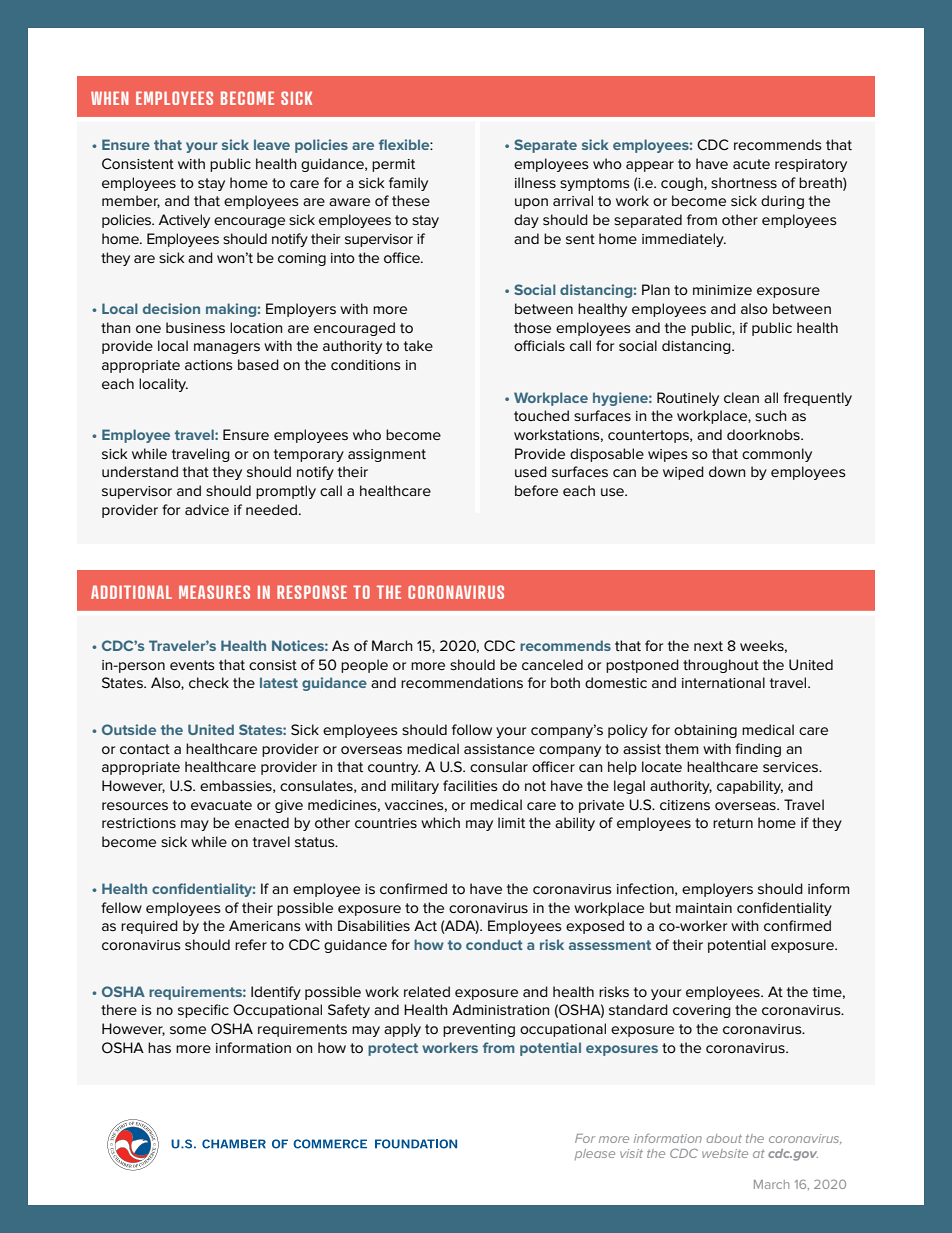 The image size is (952, 1233). Describe the element at coordinates (751, 164) in the document. I see `acute` at that location.
